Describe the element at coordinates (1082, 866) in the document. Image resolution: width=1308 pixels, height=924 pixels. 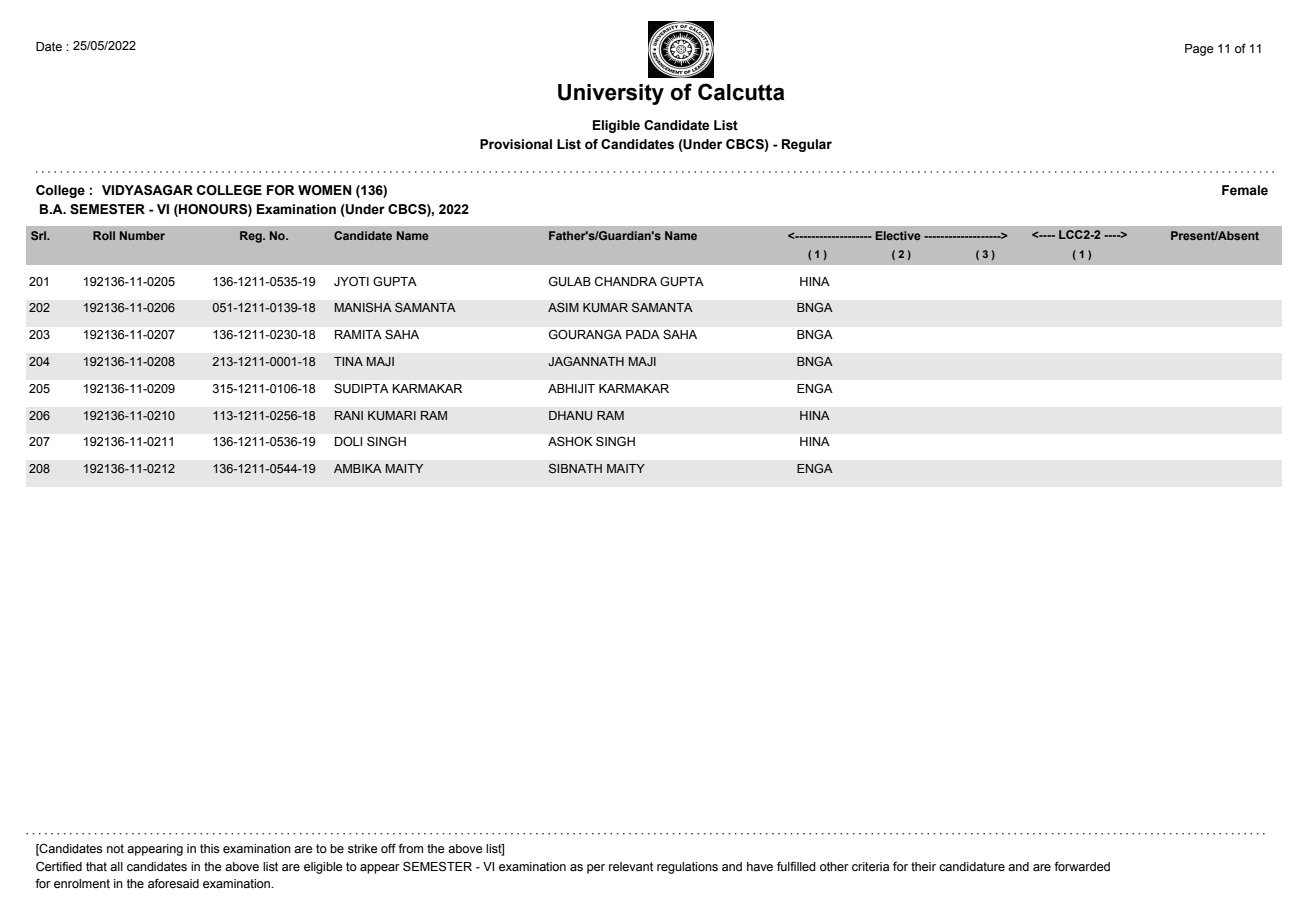
I see `forwarded` at that location.
